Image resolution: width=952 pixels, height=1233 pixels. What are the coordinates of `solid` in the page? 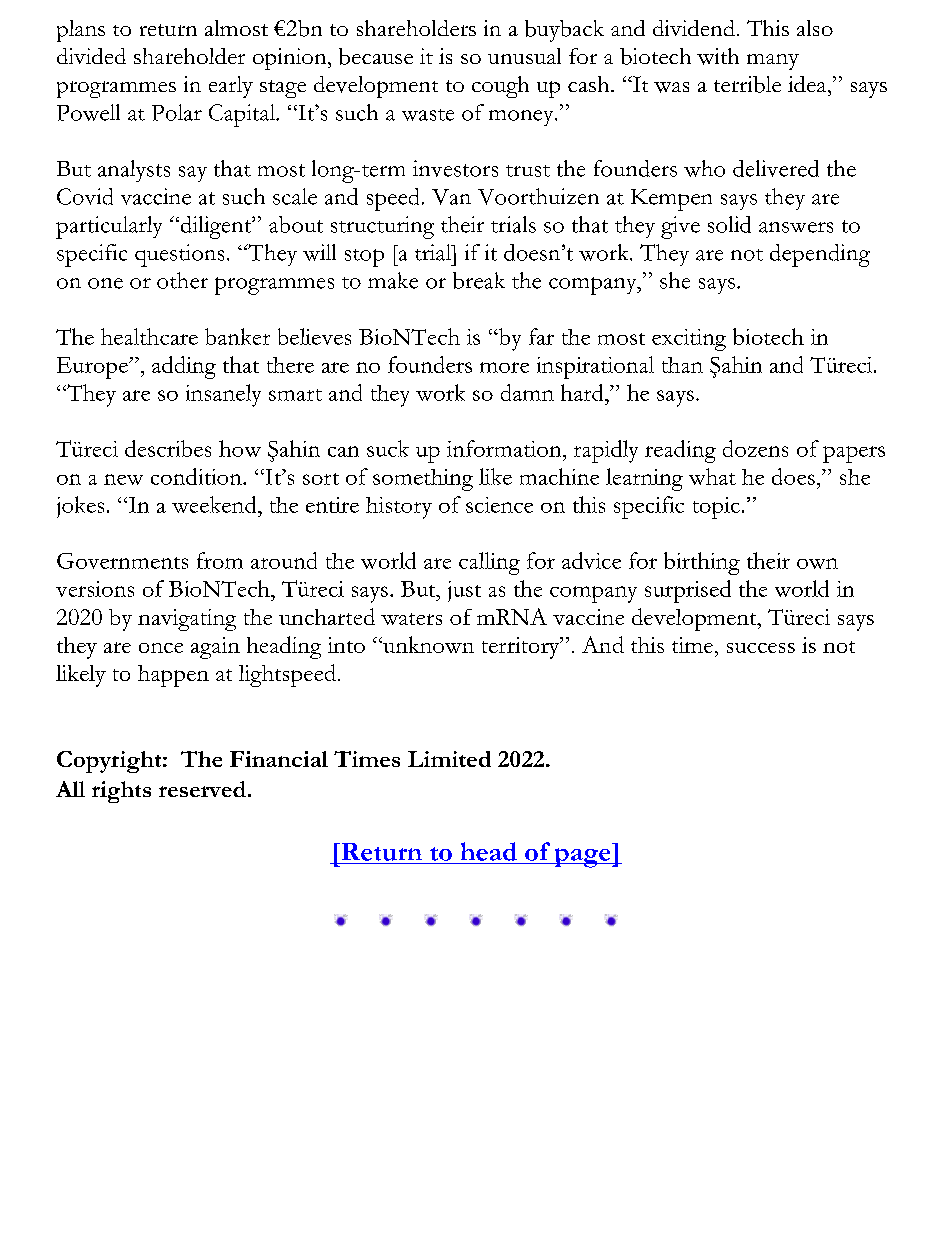 It's located at (729, 224).
